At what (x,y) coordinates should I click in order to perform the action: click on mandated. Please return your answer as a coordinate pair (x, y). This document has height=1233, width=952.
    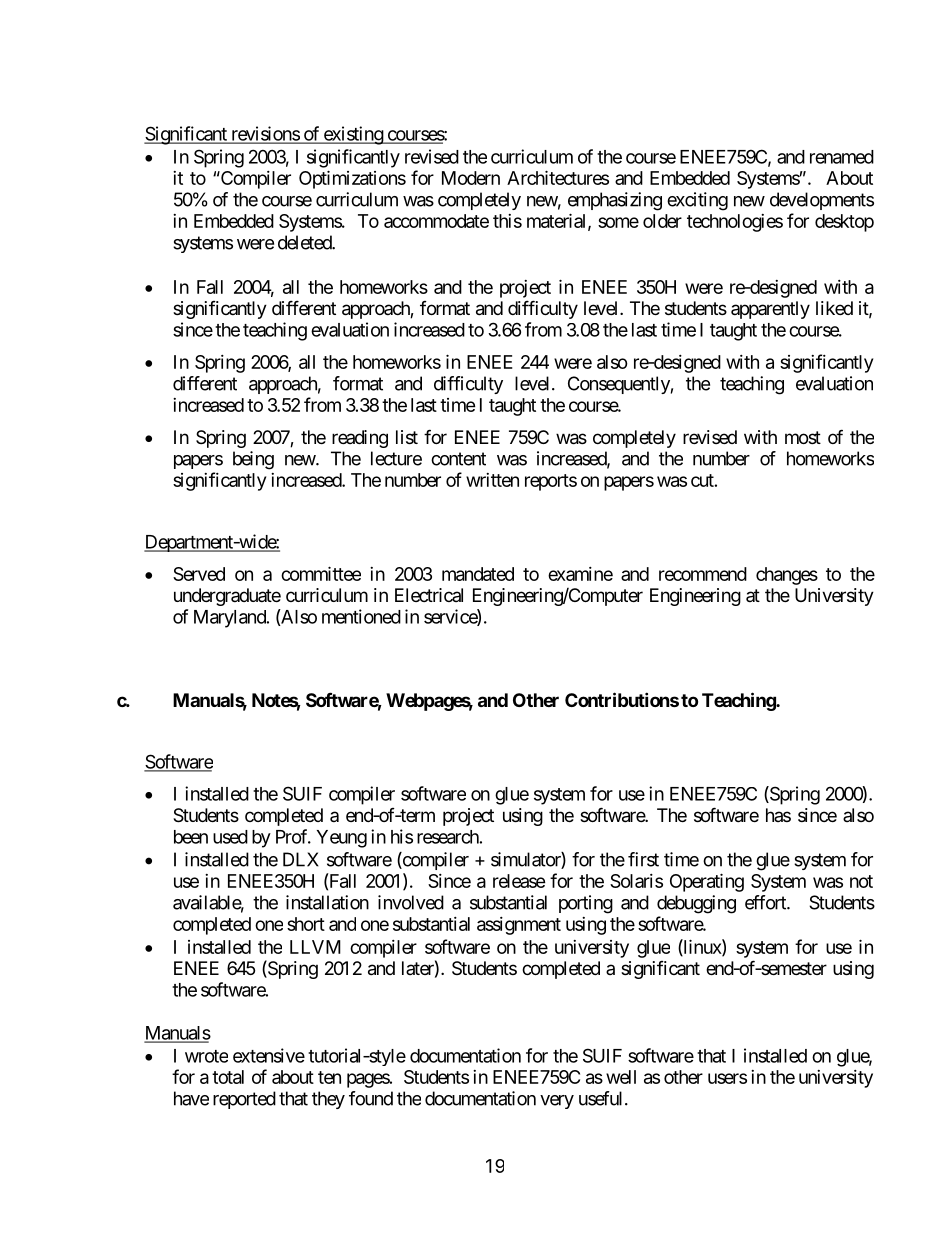
    Looking at the image, I should click on (478, 574).
